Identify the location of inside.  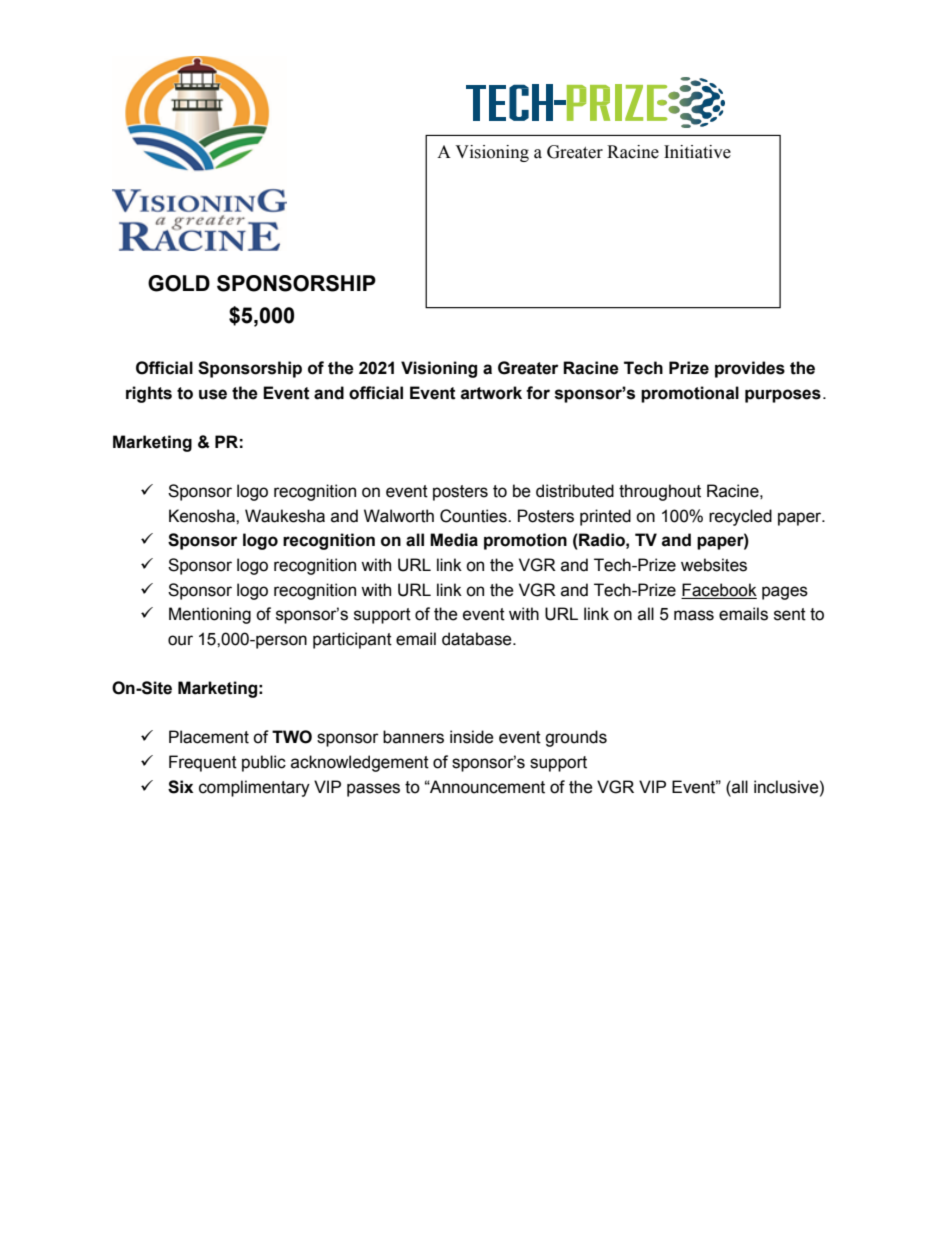
(472, 737).
